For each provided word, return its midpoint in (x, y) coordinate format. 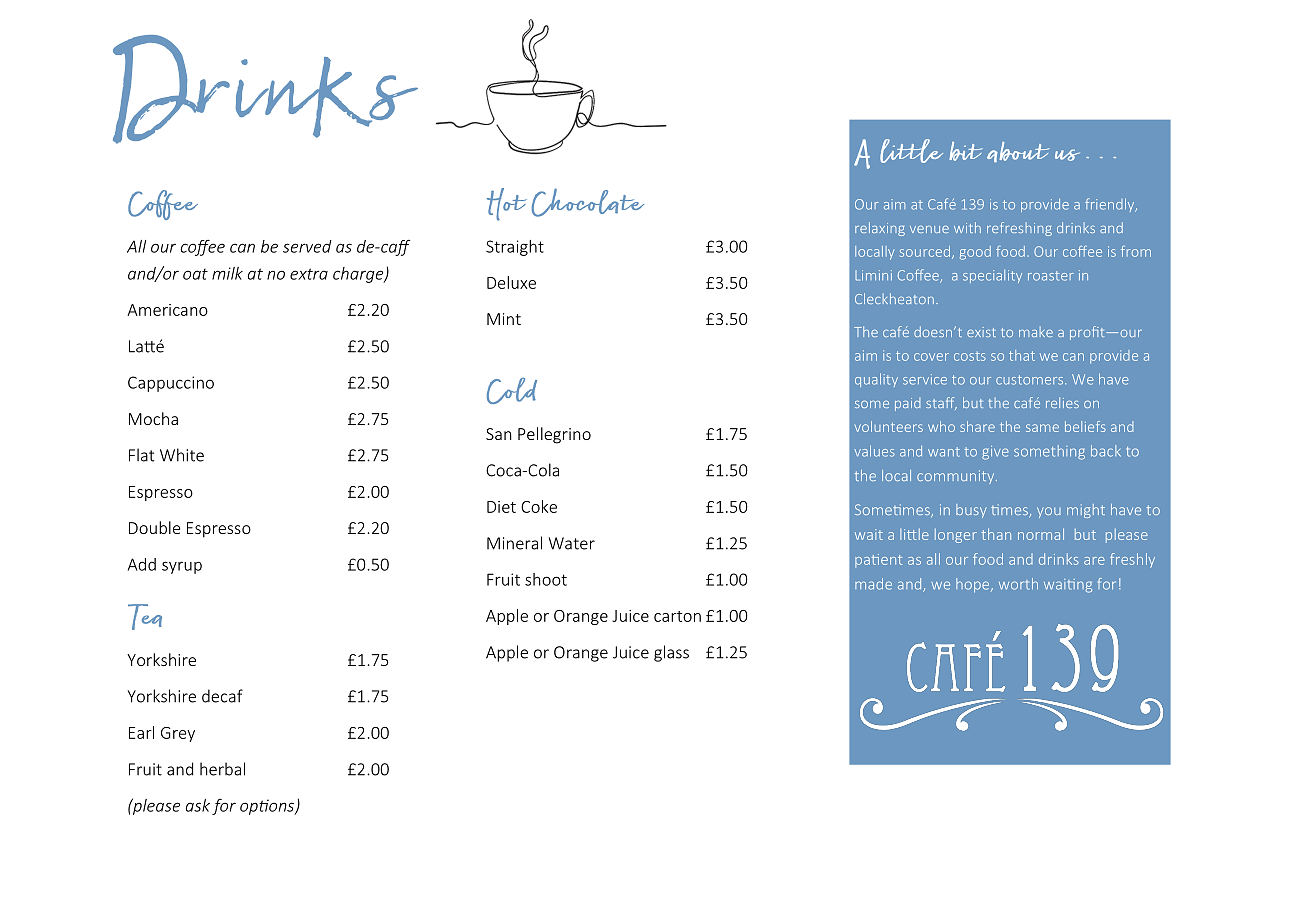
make (1036, 331)
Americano (167, 310)
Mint (504, 319)
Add (142, 564)
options (268, 807)
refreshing (1019, 229)
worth (1018, 584)
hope (974, 585)
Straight (515, 248)
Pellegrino (554, 435)
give (995, 453)
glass (671, 653)
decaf (222, 696)
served (307, 246)
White (182, 455)
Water (572, 543)
